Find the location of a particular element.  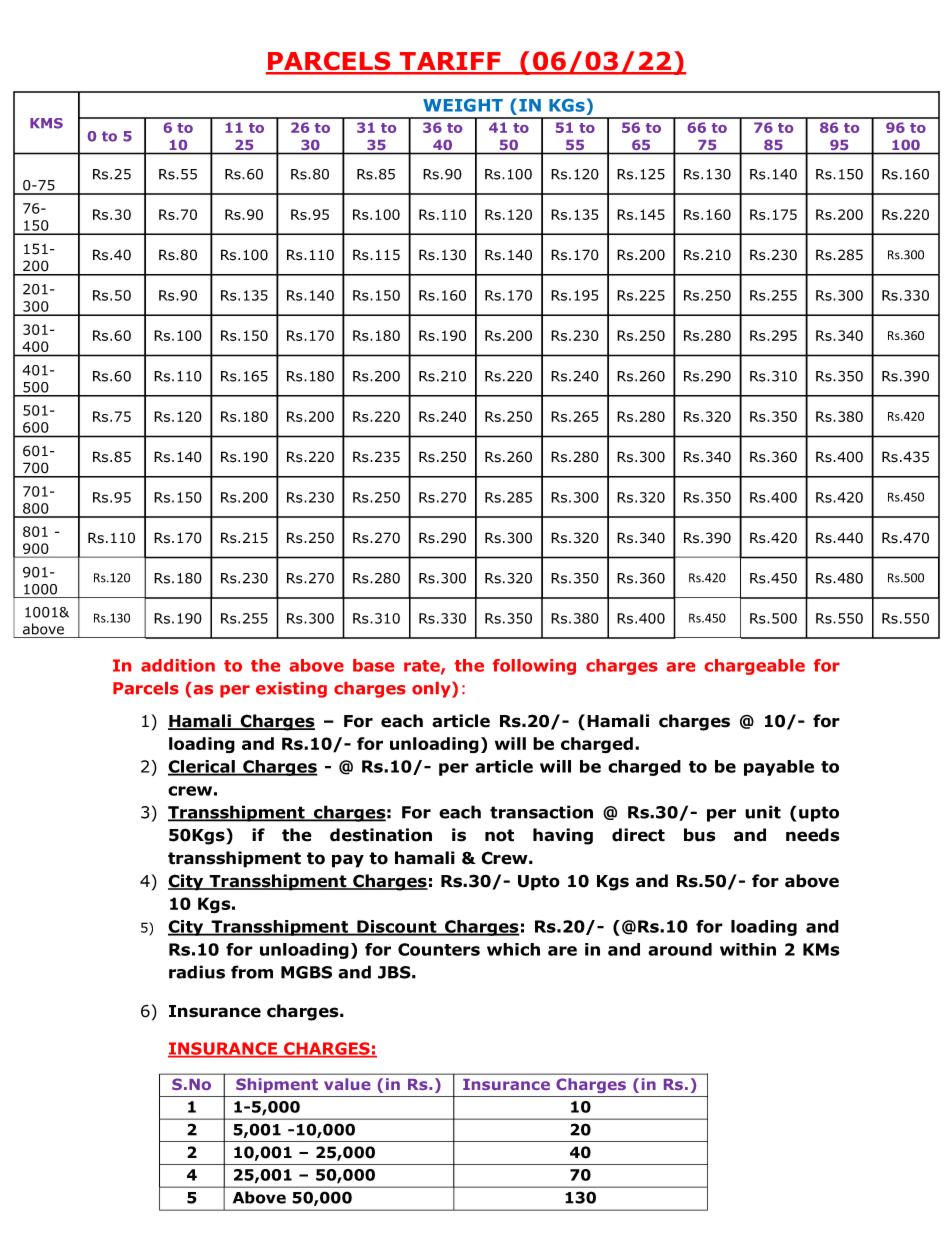

payable is located at coordinates (779, 768).
